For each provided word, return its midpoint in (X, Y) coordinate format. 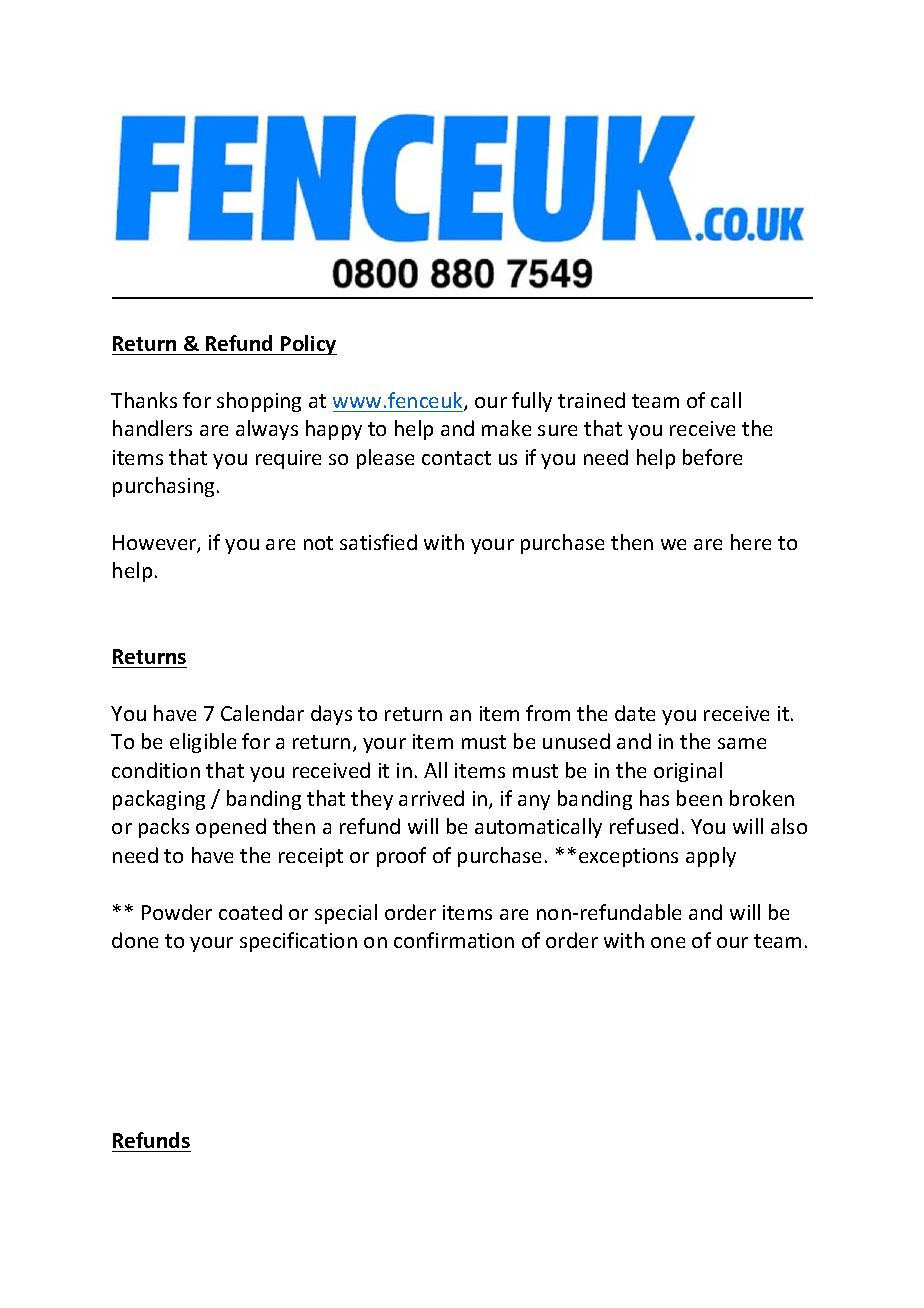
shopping (259, 402)
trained (591, 400)
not (318, 543)
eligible (203, 743)
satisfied (378, 542)
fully (532, 402)
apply (711, 857)
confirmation (454, 940)
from (548, 713)
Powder (177, 912)
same (742, 743)
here (751, 542)
